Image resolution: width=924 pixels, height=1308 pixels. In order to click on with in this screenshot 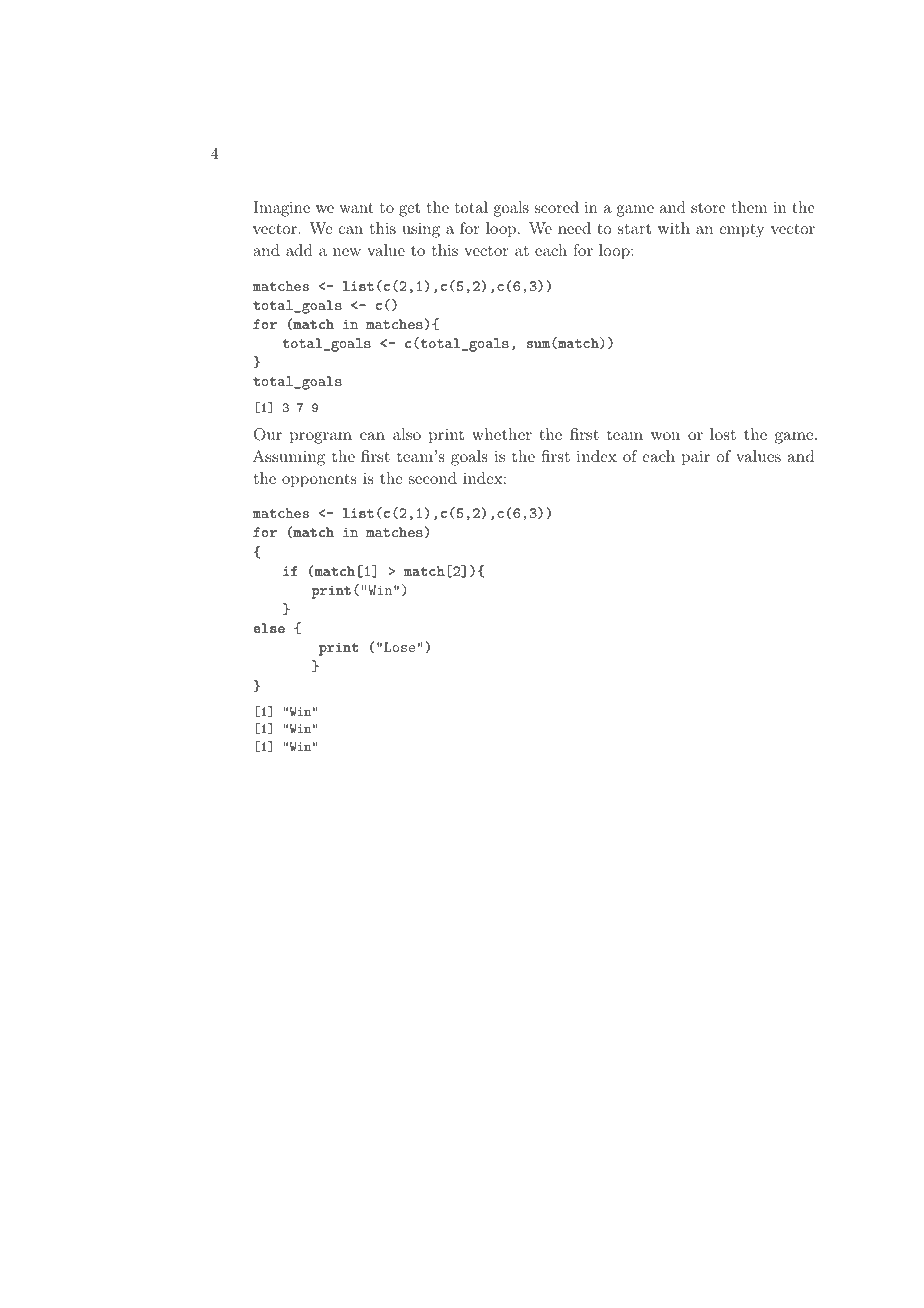, I will do `click(674, 228)`.
